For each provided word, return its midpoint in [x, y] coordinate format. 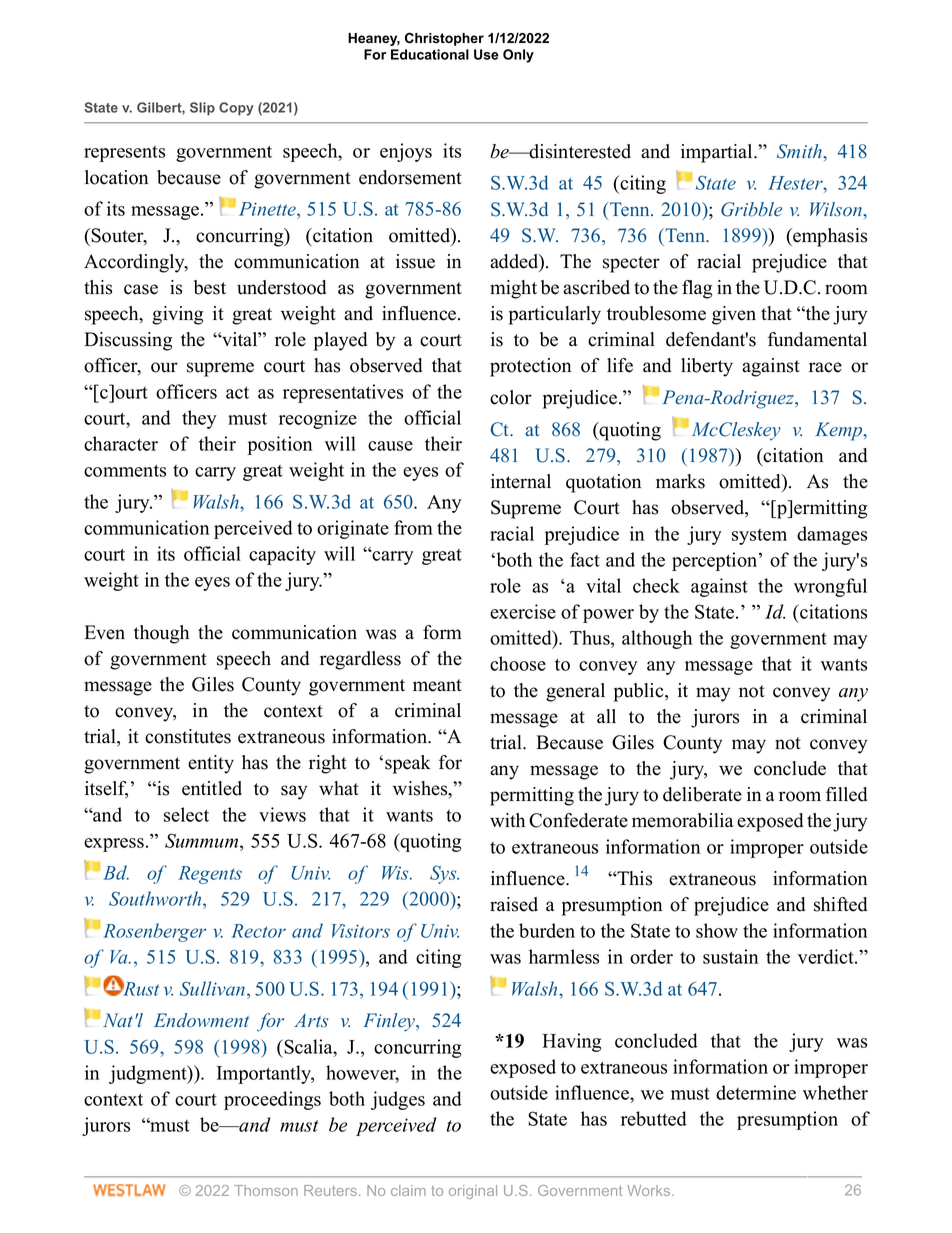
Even [105, 632]
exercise [523, 611]
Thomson [266, 1190]
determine [756, 1092]
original [473, 1192]
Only [518, 56]
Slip [202, 109]
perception [716, 561]
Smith [800, 151]
